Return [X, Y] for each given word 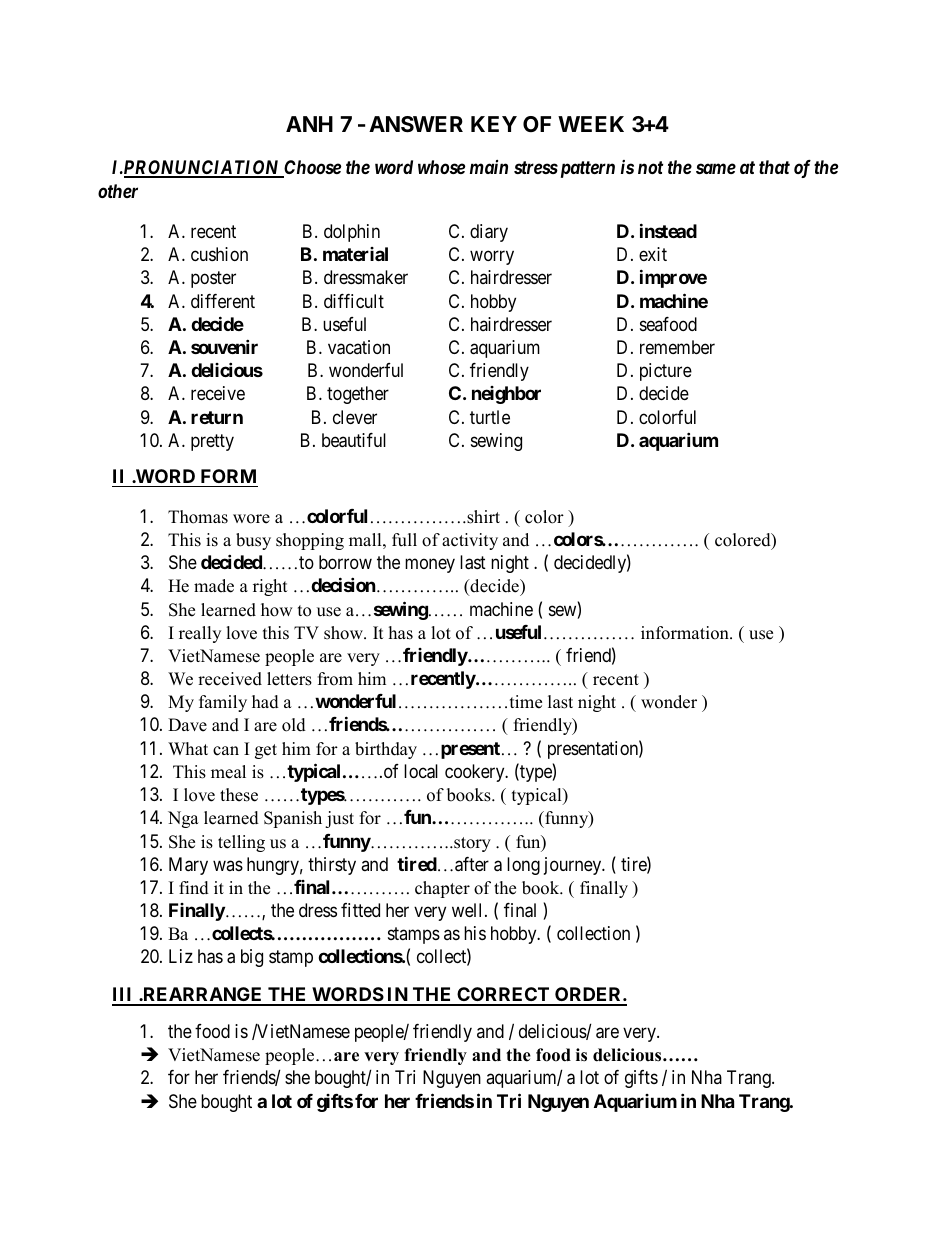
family [223, 703]
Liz [181, 956]
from [335, 679]
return [217, 417]
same [716, 168]
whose [441, 167]
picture [666, 372]
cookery [476, 773]
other [118, 191]
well [469, 910]
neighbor [506, 395]
